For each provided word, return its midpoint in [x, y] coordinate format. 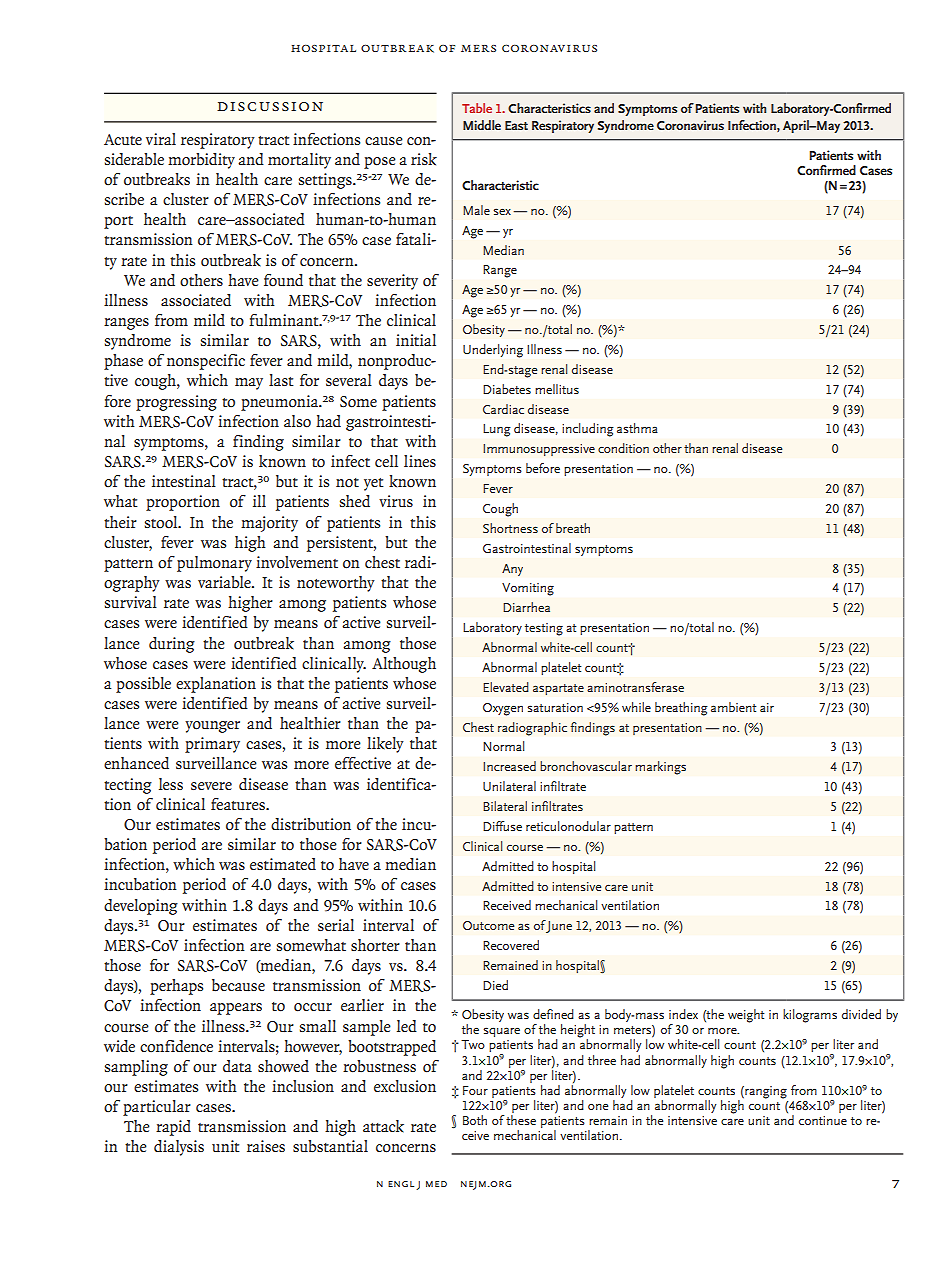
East [516, 125]
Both [475, 1120]
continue [823, 1120]
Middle [482, 125]
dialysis [179, 1148]
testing [544, 629]
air [767, 707]
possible [143, 685]
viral [161, 139]
